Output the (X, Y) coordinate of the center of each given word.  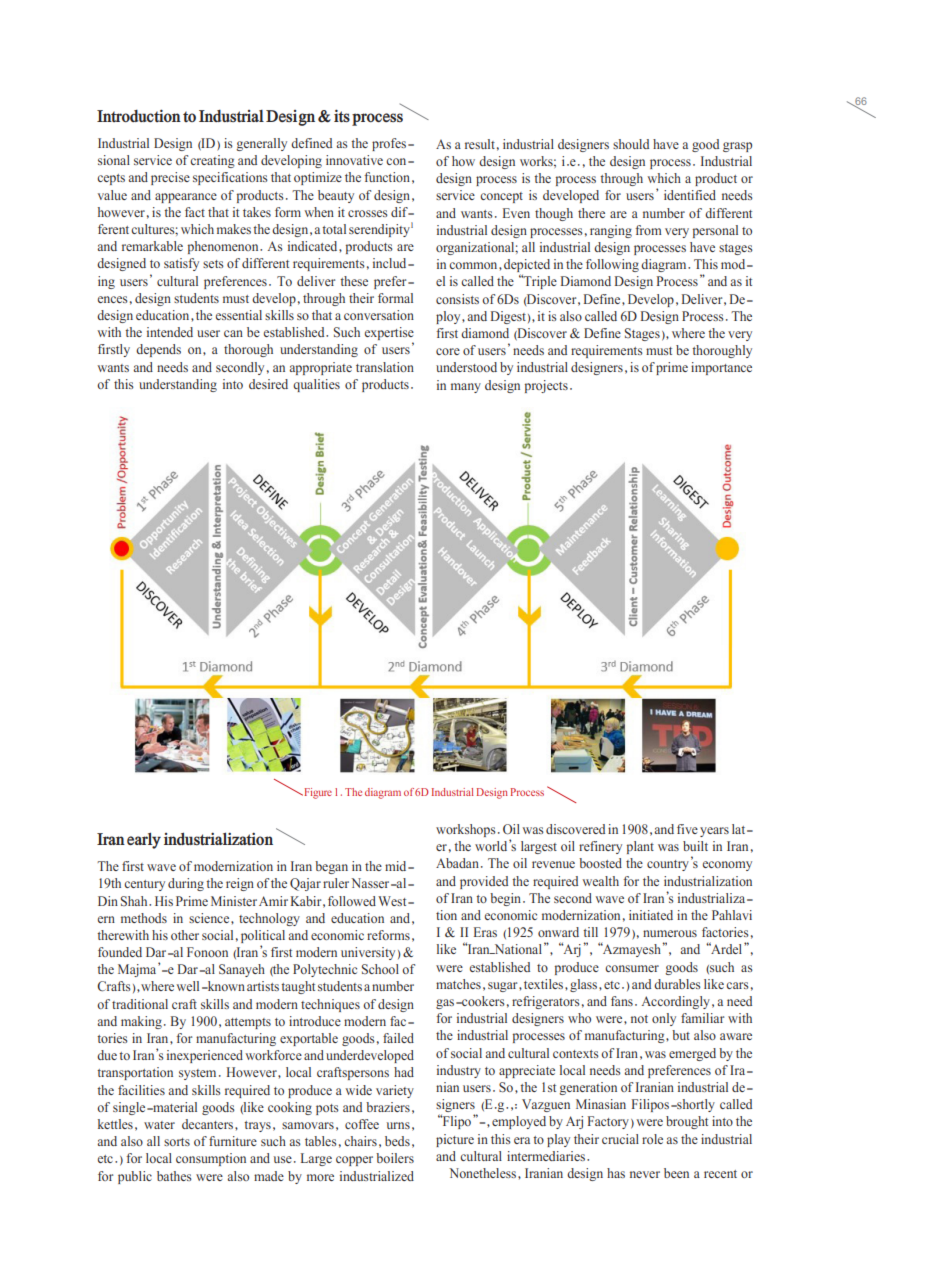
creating (212, 161)
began (331, 867)
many (466, 388)
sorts (177, 1142)
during (186, 884)
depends (158, 350)
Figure (317, 793)
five (687, 829)
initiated (651, 915)
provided (484, 882)
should (631, 144)
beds (397, 1141)
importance (721, 368)
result (480, 144)
